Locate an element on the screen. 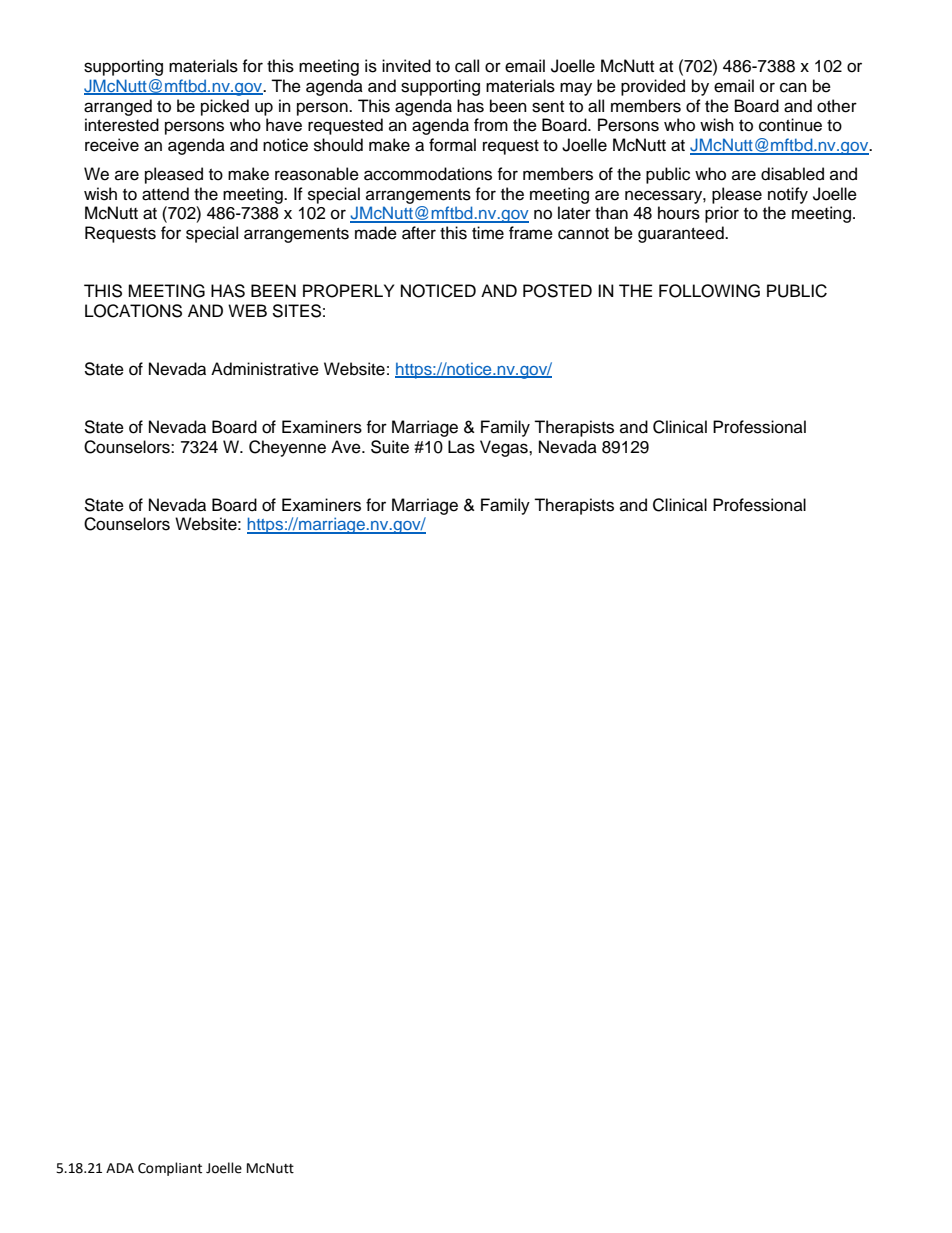  Suite is located at coordinates (390, 447).
